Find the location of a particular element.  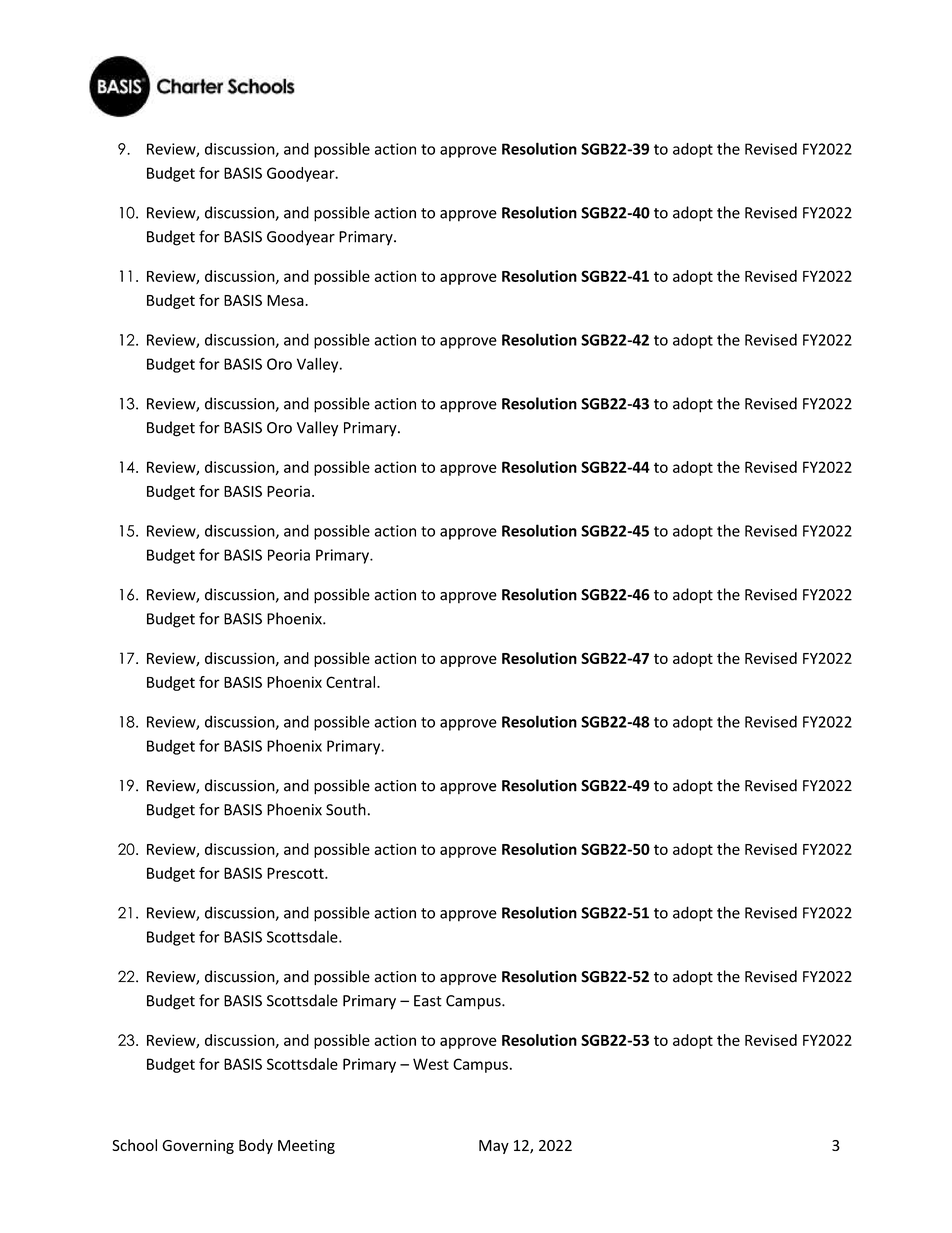

Prescott is located at coordinates (296, 873).
